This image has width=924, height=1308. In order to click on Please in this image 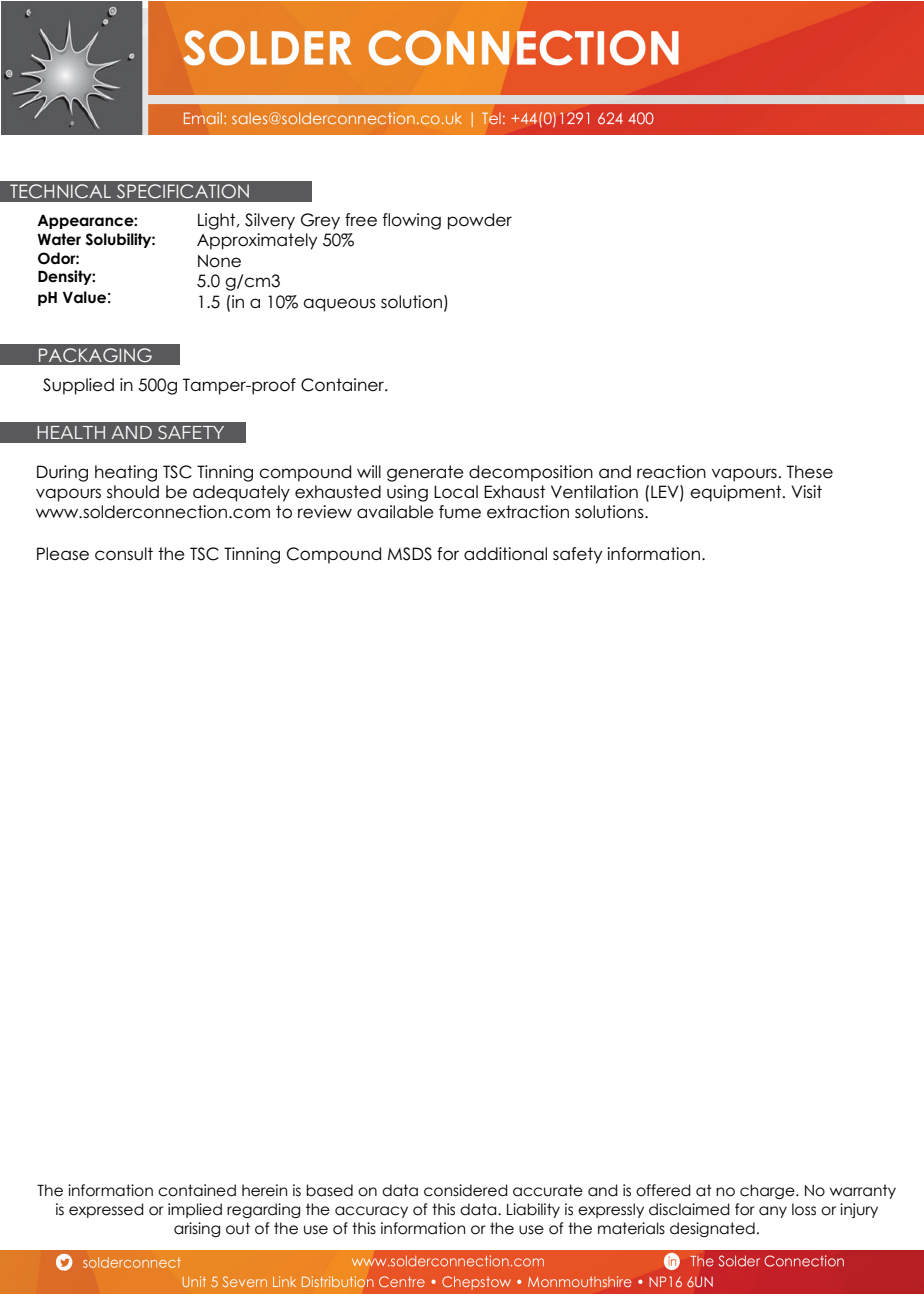, I will do `click(63, 554)`.
